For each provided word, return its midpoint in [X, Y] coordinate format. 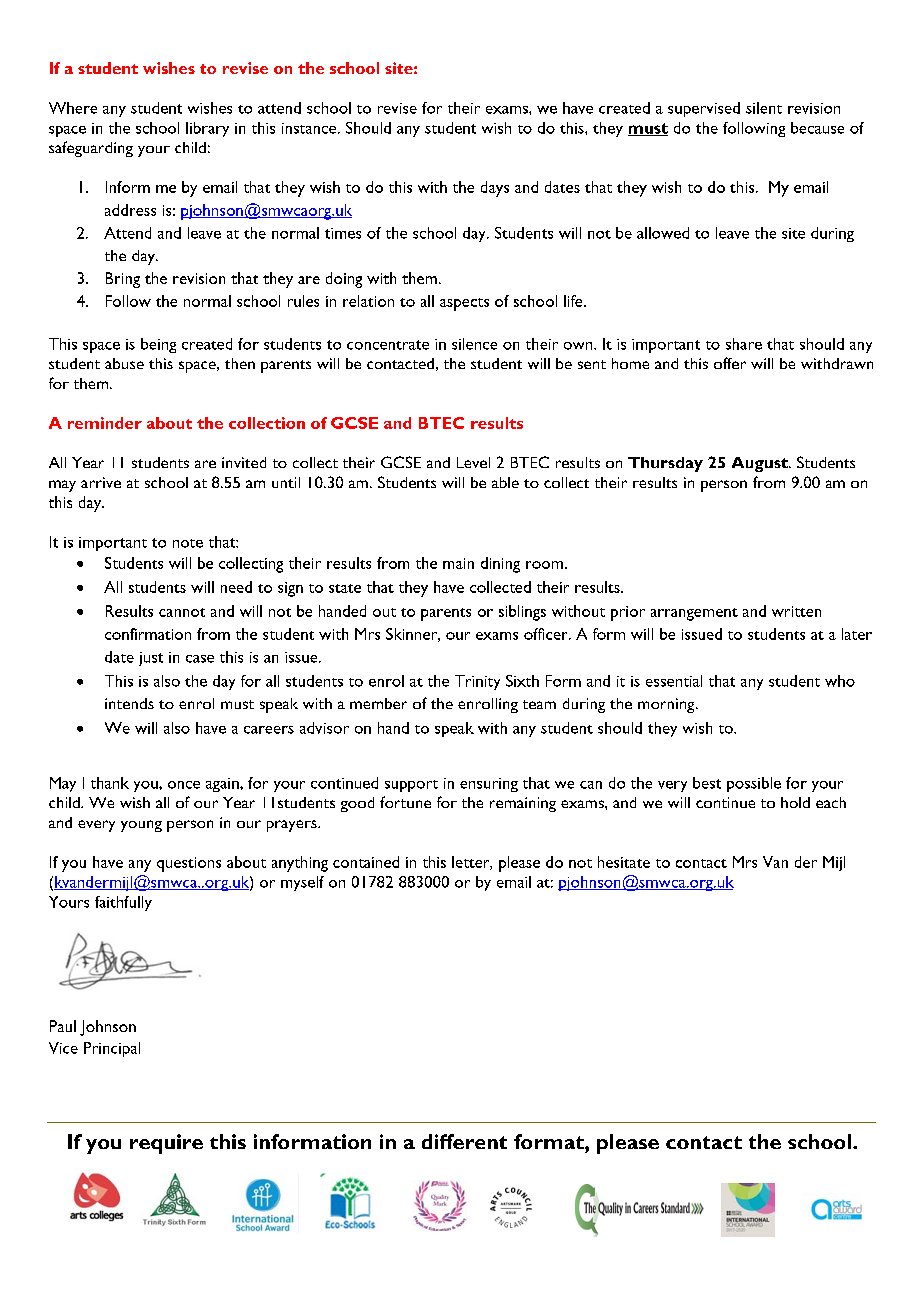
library [207, 129]
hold [795, 802]
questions [189, 864]
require [166, 1144]
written [796, 611]
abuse [124, 363]
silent [764, 108]
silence [474, 344]
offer [730, 363]
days [495, 189]
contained [366, 862]
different [464, 1141]
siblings [522, 613]
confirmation [148, 634]
